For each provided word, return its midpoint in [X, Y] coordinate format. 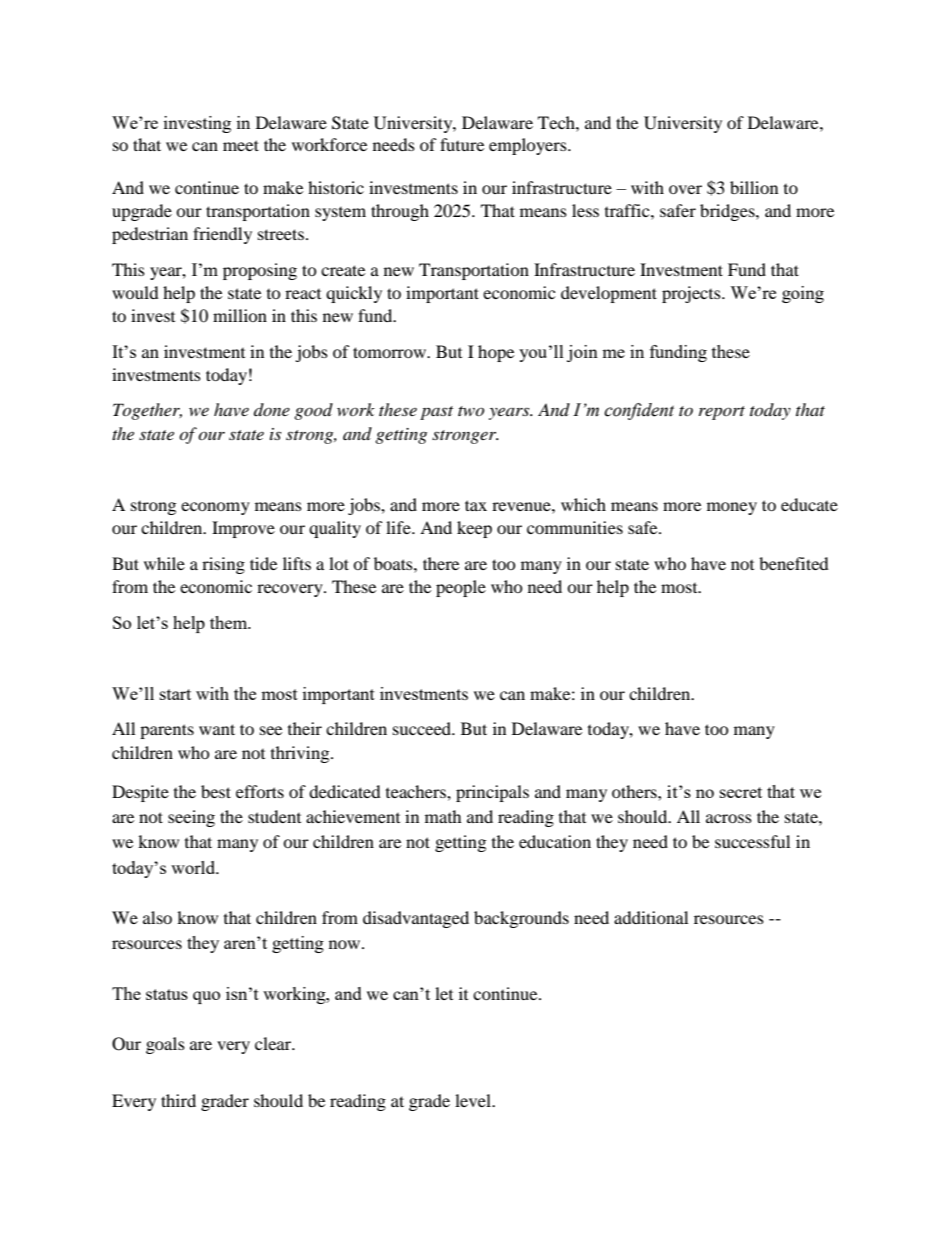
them [230, 622]
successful [752, 841]
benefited [794, 563]
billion [754, 187]
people [461, 588]
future [462, 144]
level [474, 1100]
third [178, 1100]
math [443, 816]
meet [241, 145]
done [272, 409]
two [471, 411]
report [722, 413]
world [194, 867]
